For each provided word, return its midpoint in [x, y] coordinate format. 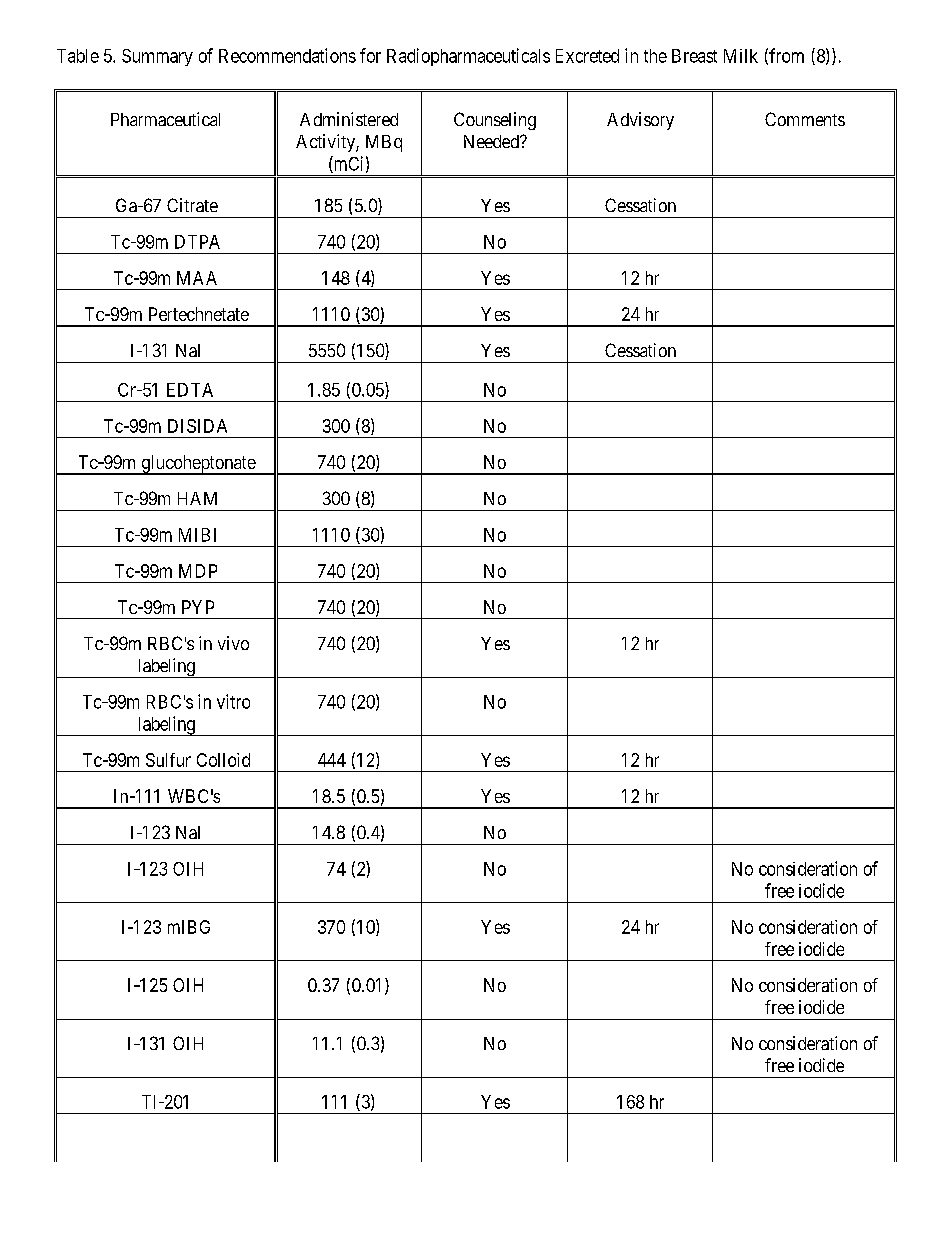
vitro [233, 701]
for [370, 55]
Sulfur [168, 760]
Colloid [223, 760]
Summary [157, 57]
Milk [741, 56]
